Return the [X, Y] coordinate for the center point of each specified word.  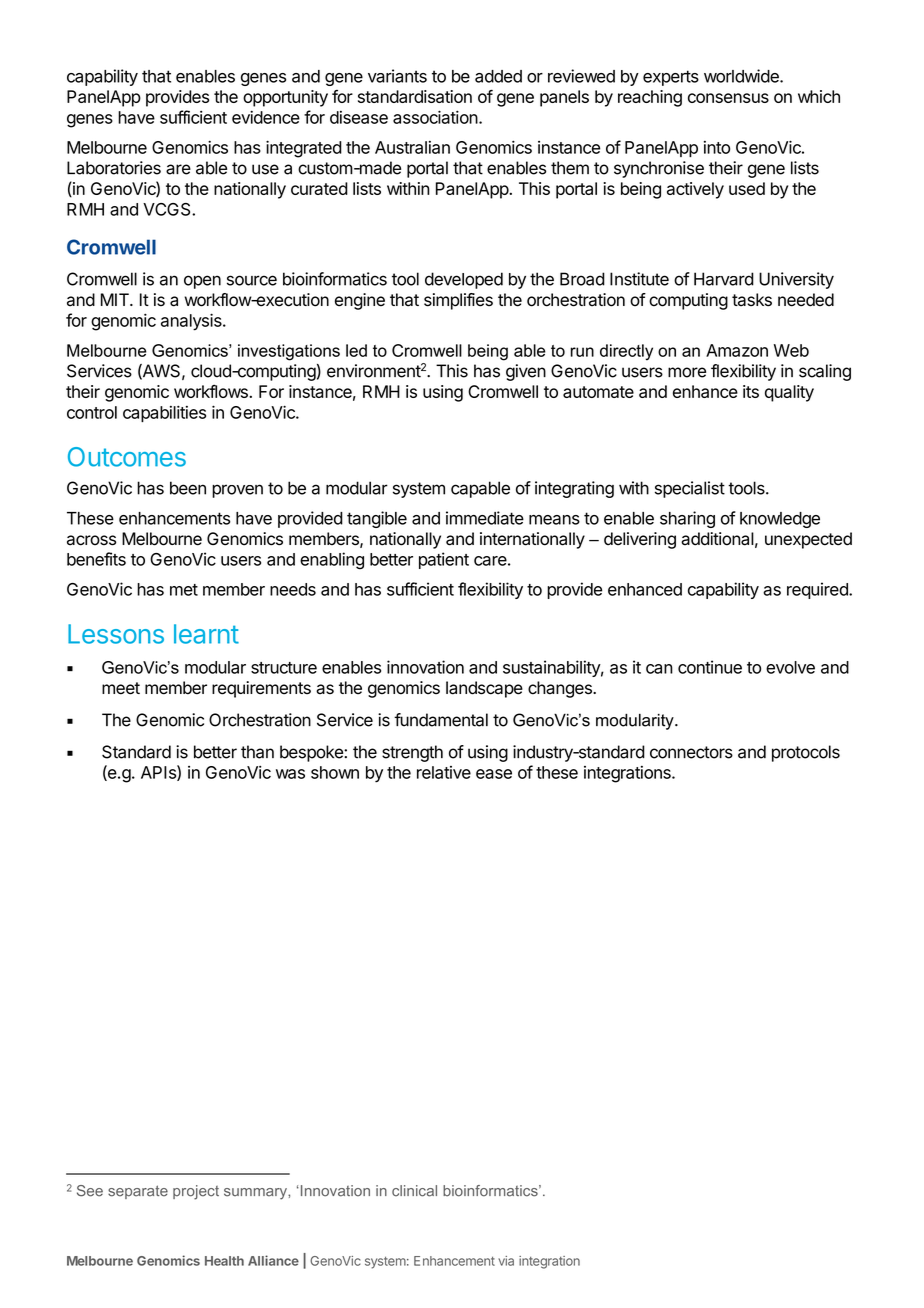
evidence [266, 117]
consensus [728, 98]
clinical [414, 1191]
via [506, 1261]
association [435, 117]
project [196, 1192]
